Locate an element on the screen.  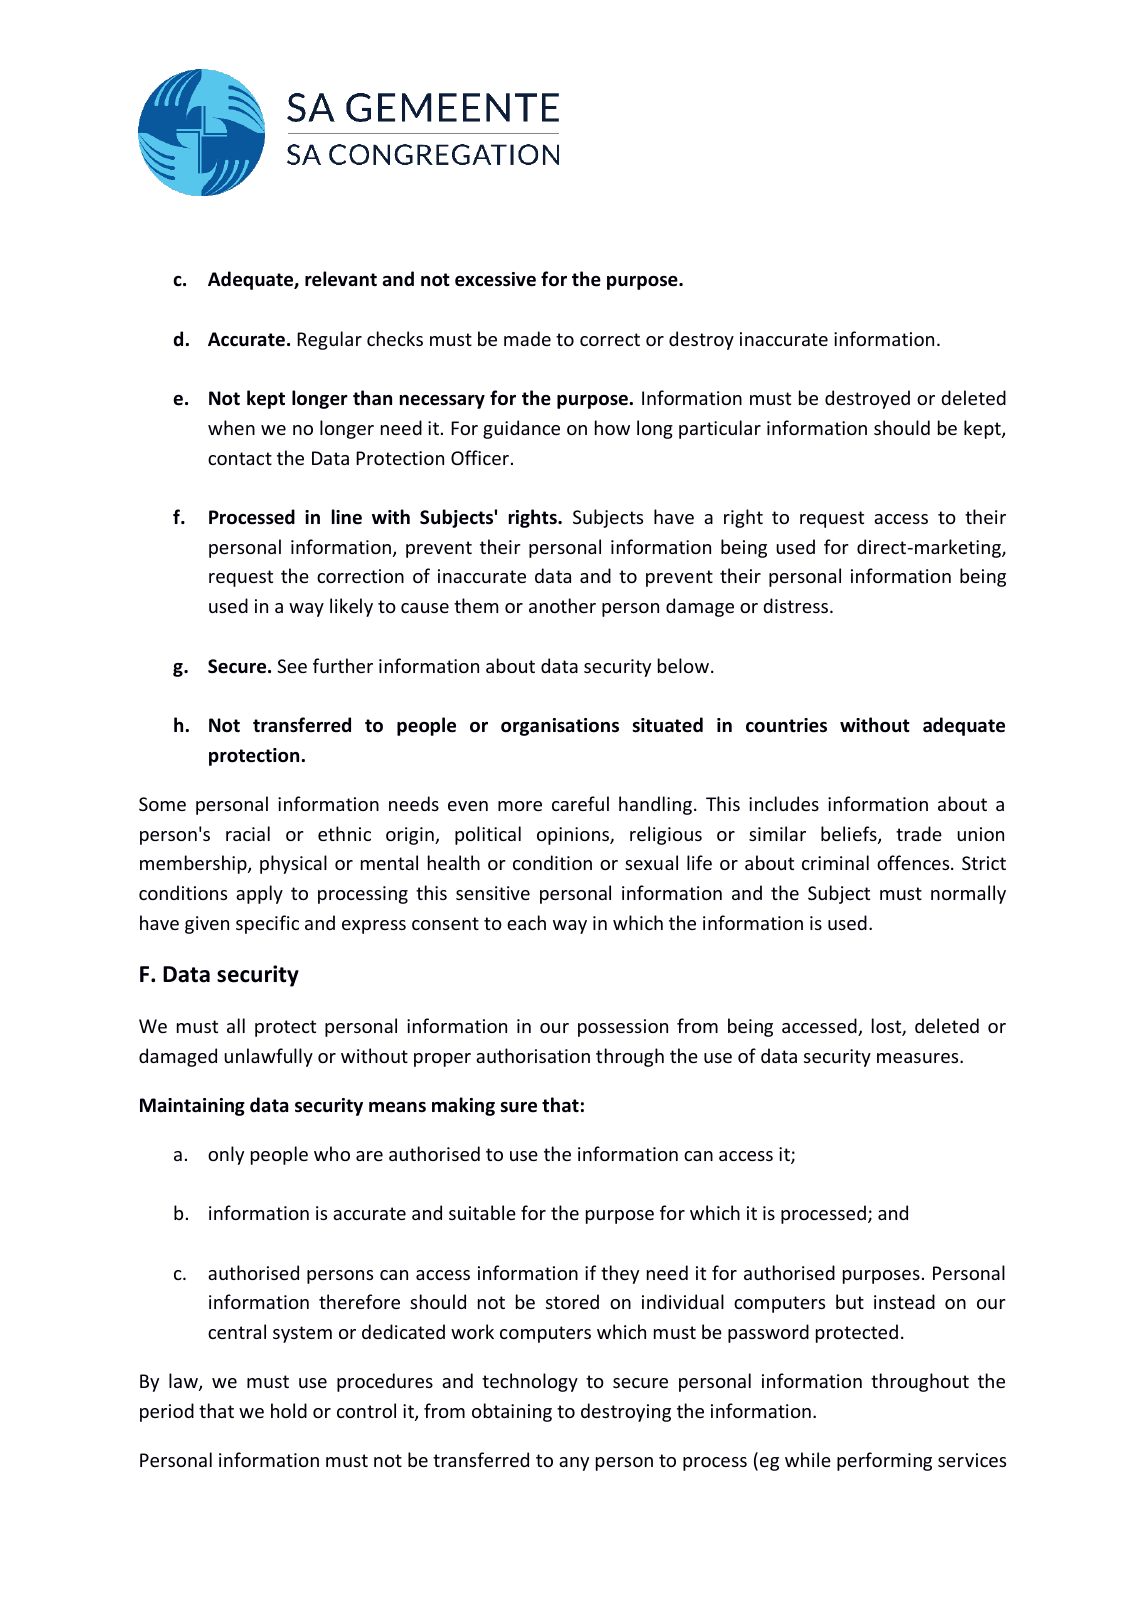
hold is located at coordinates (289, 1410).
